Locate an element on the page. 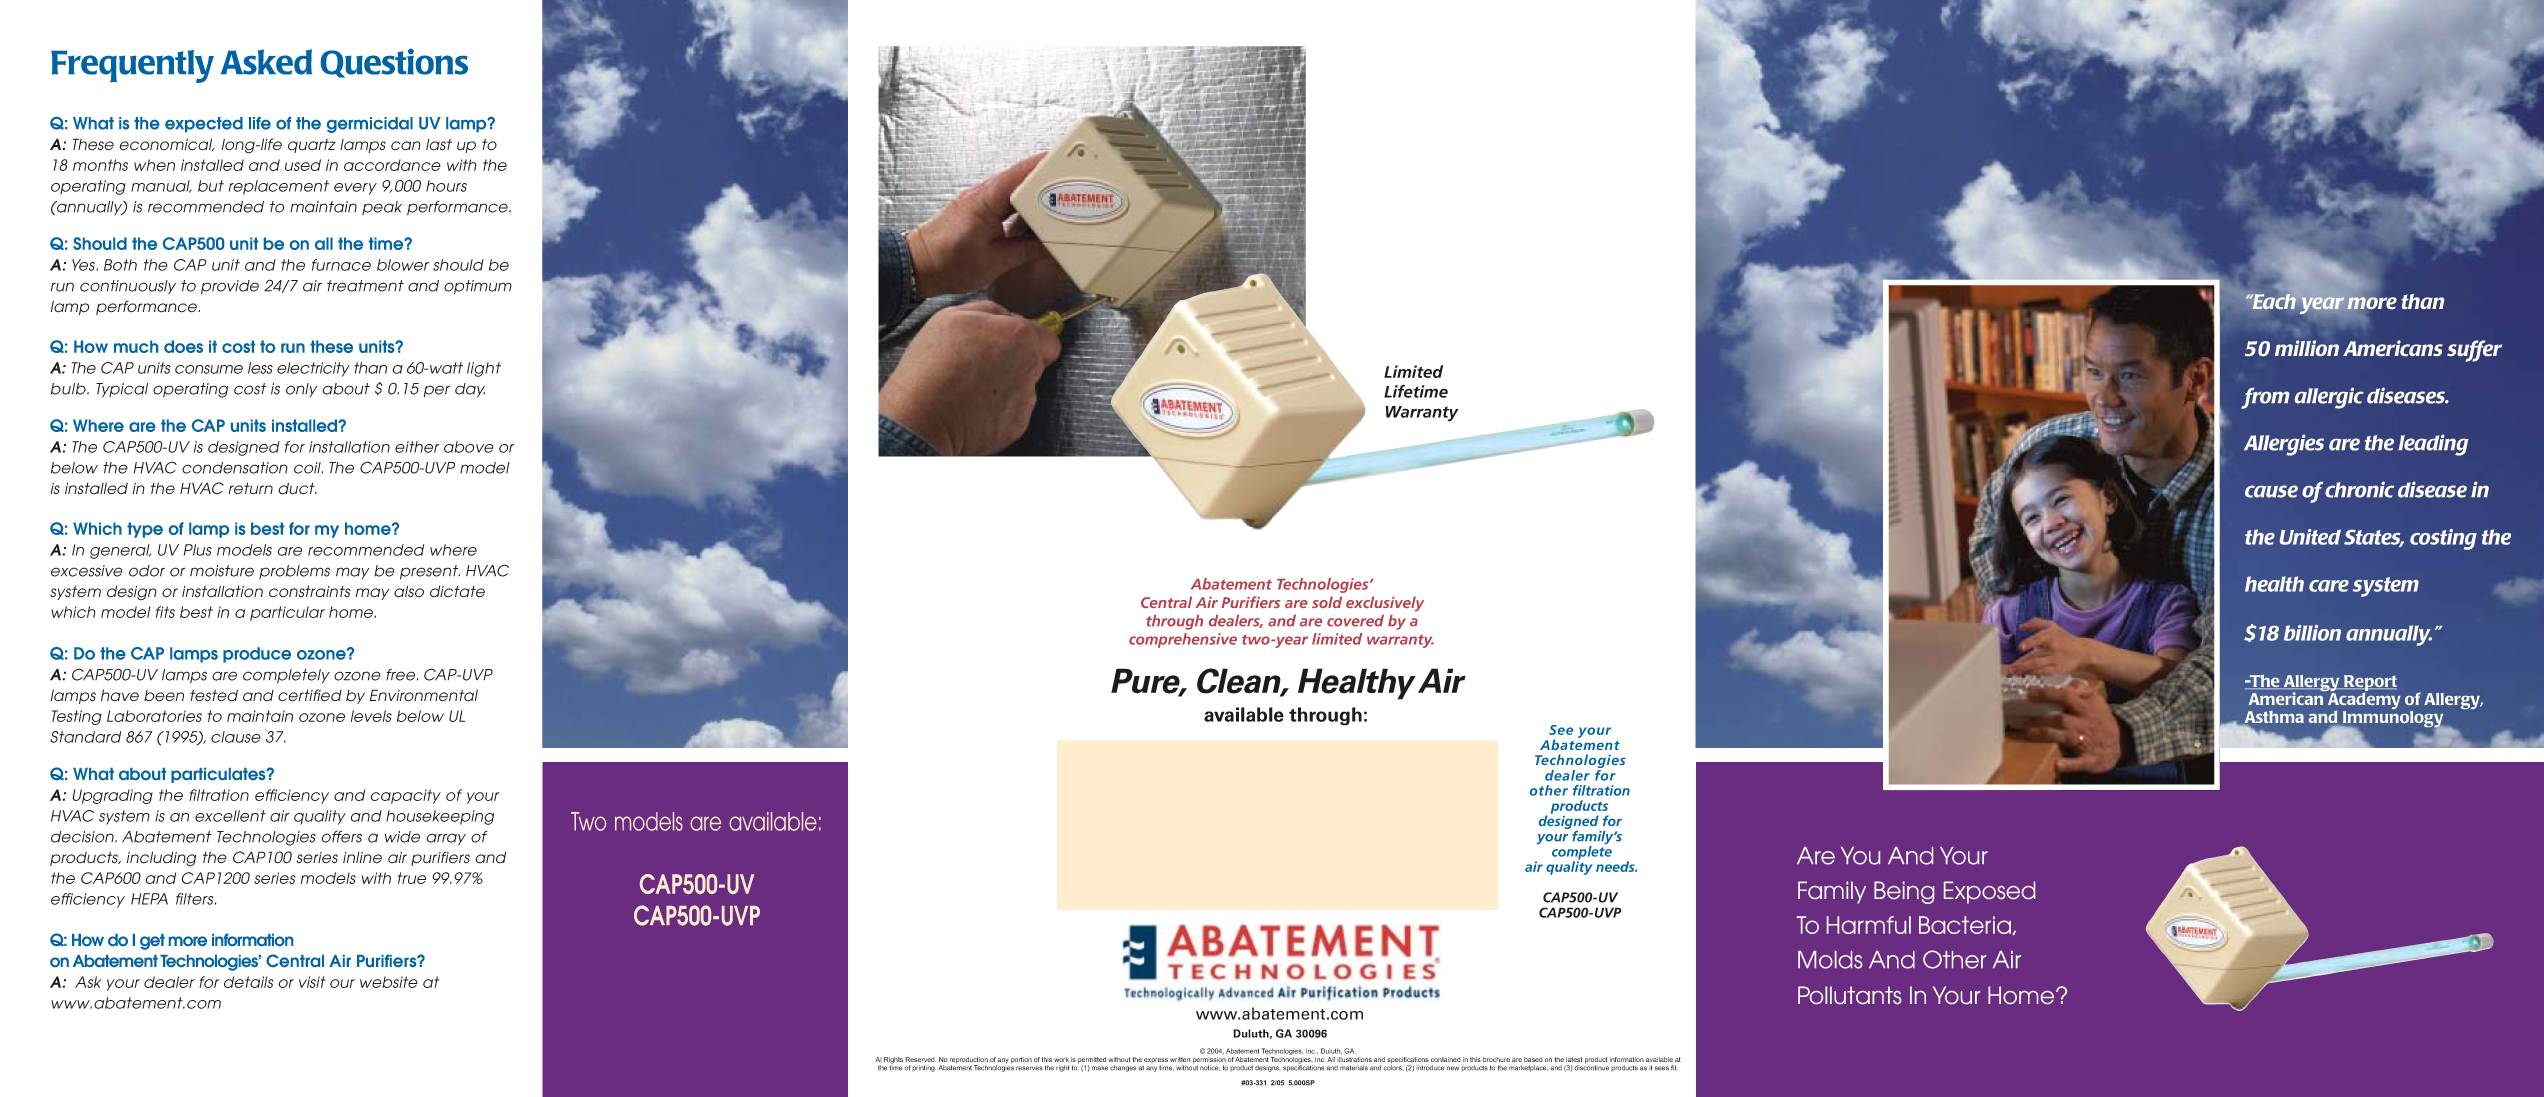 The height and width of the page is (1097, 2544). illustrations is located at coordinates (1354, 1059).
